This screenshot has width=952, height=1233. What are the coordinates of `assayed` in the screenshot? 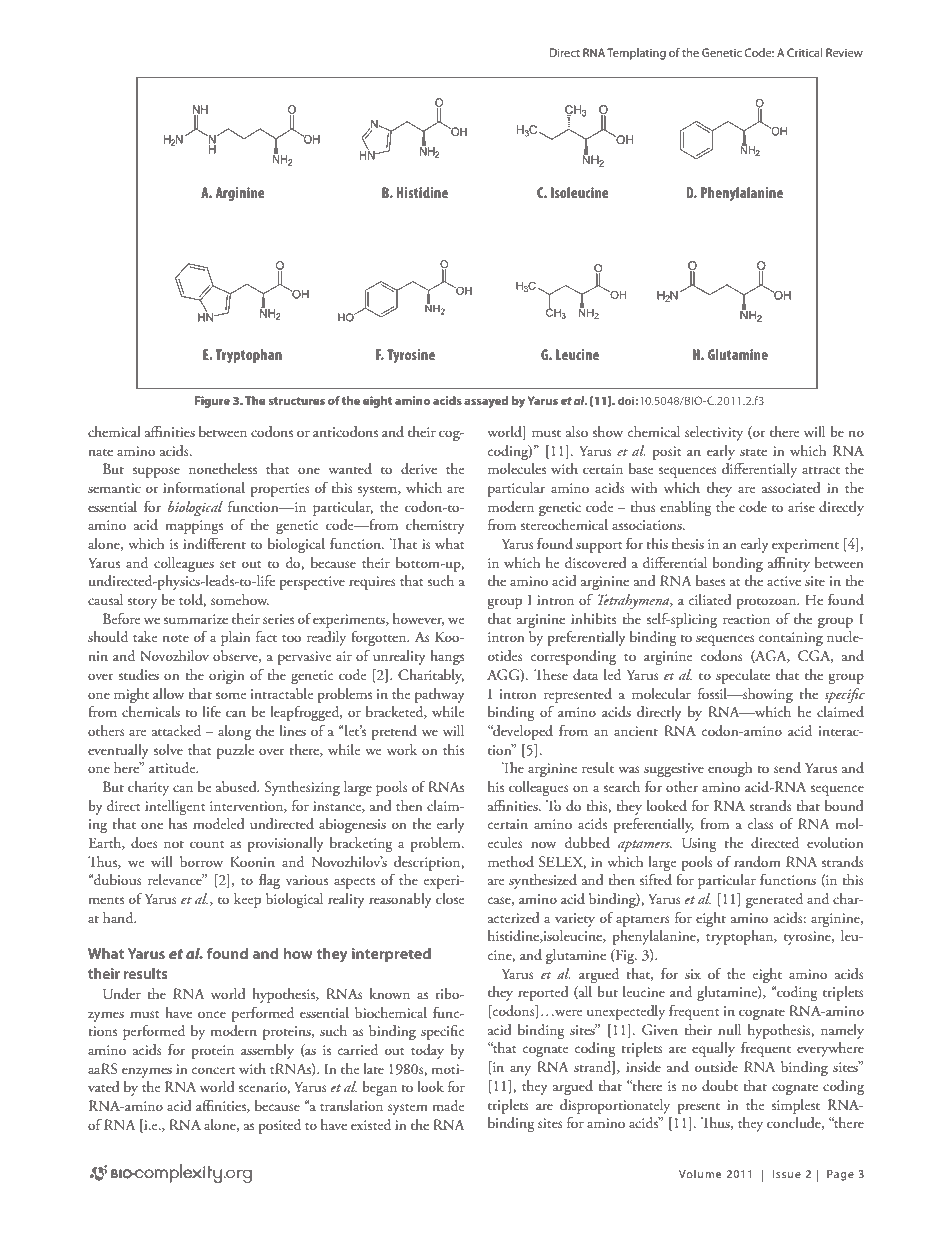 It's located at (486, 402).
